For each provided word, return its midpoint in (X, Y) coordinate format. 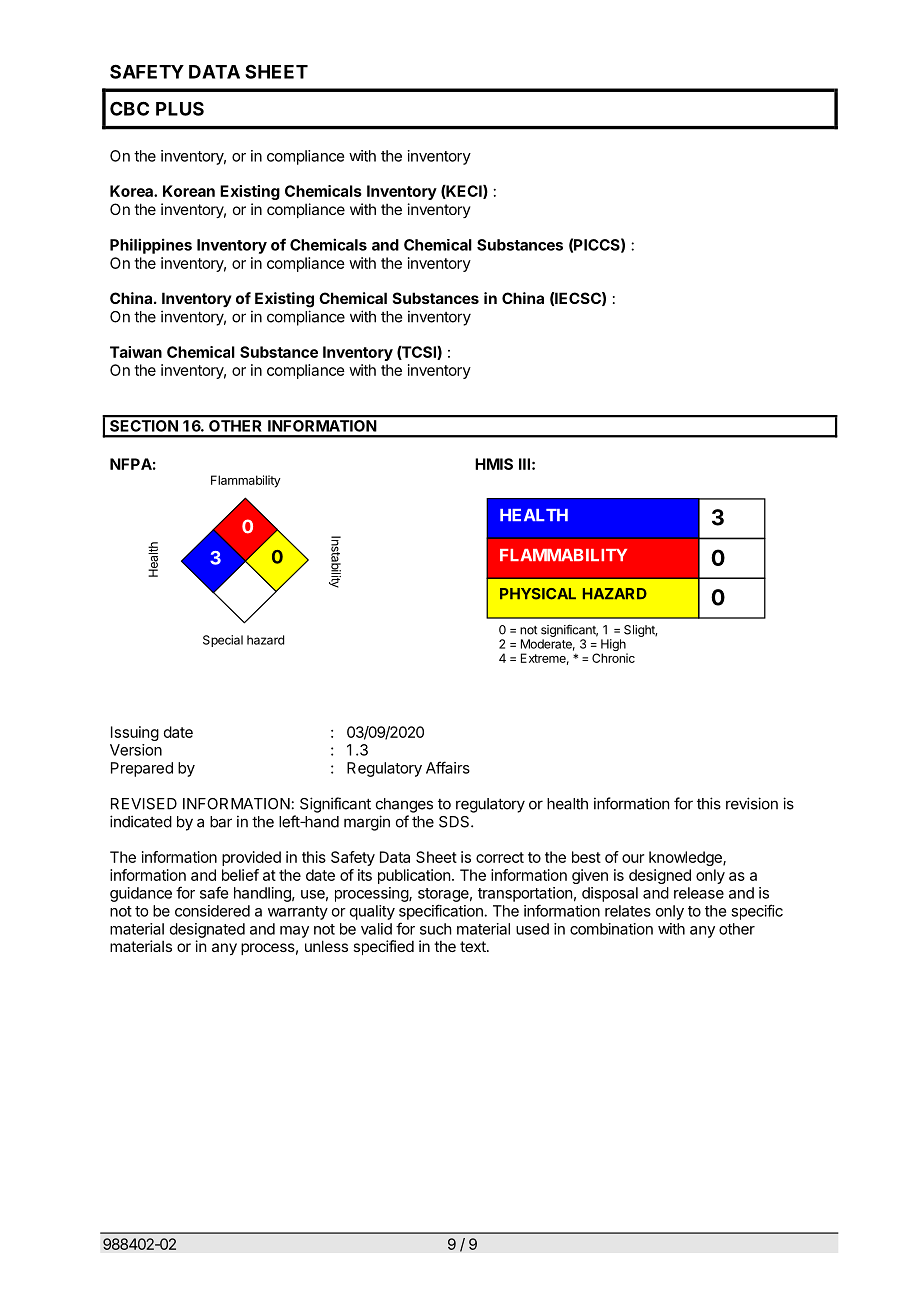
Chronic (613, 658)
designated (207, 930)
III (524, 464)
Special (223, 641)
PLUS (180, 108)
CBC (129, 108)
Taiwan (136, 352)
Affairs (448, 767)
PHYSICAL (538, 594)
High (614, 646)
